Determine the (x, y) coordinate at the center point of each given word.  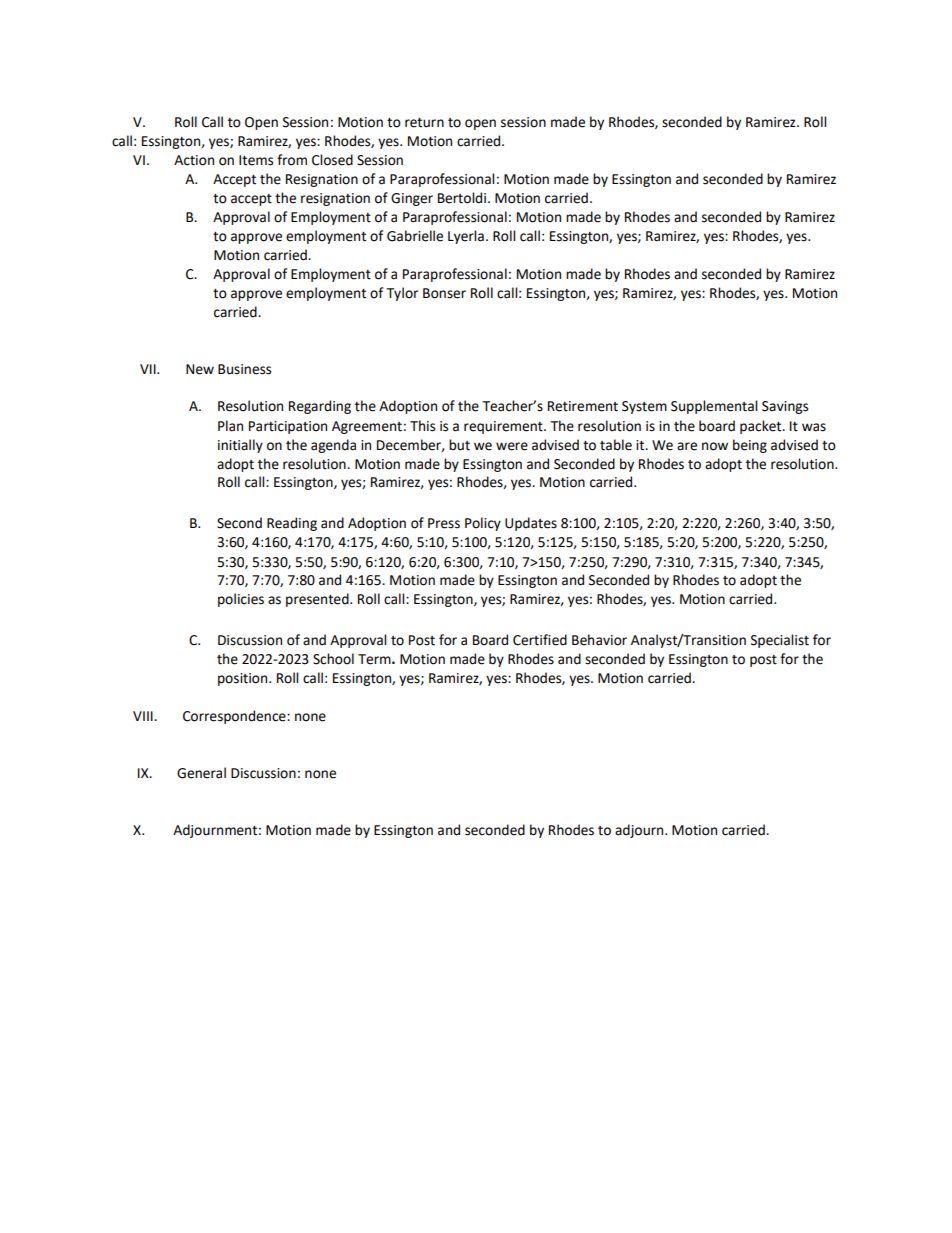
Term (375, 659)
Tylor (402, 294)
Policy (483, 524)
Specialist (780, 641)
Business (244, 369)
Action (194, 160)
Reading (292, 524)
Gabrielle (415, 236)
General (201, 773)
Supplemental (714, 407)
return (424, 123)
